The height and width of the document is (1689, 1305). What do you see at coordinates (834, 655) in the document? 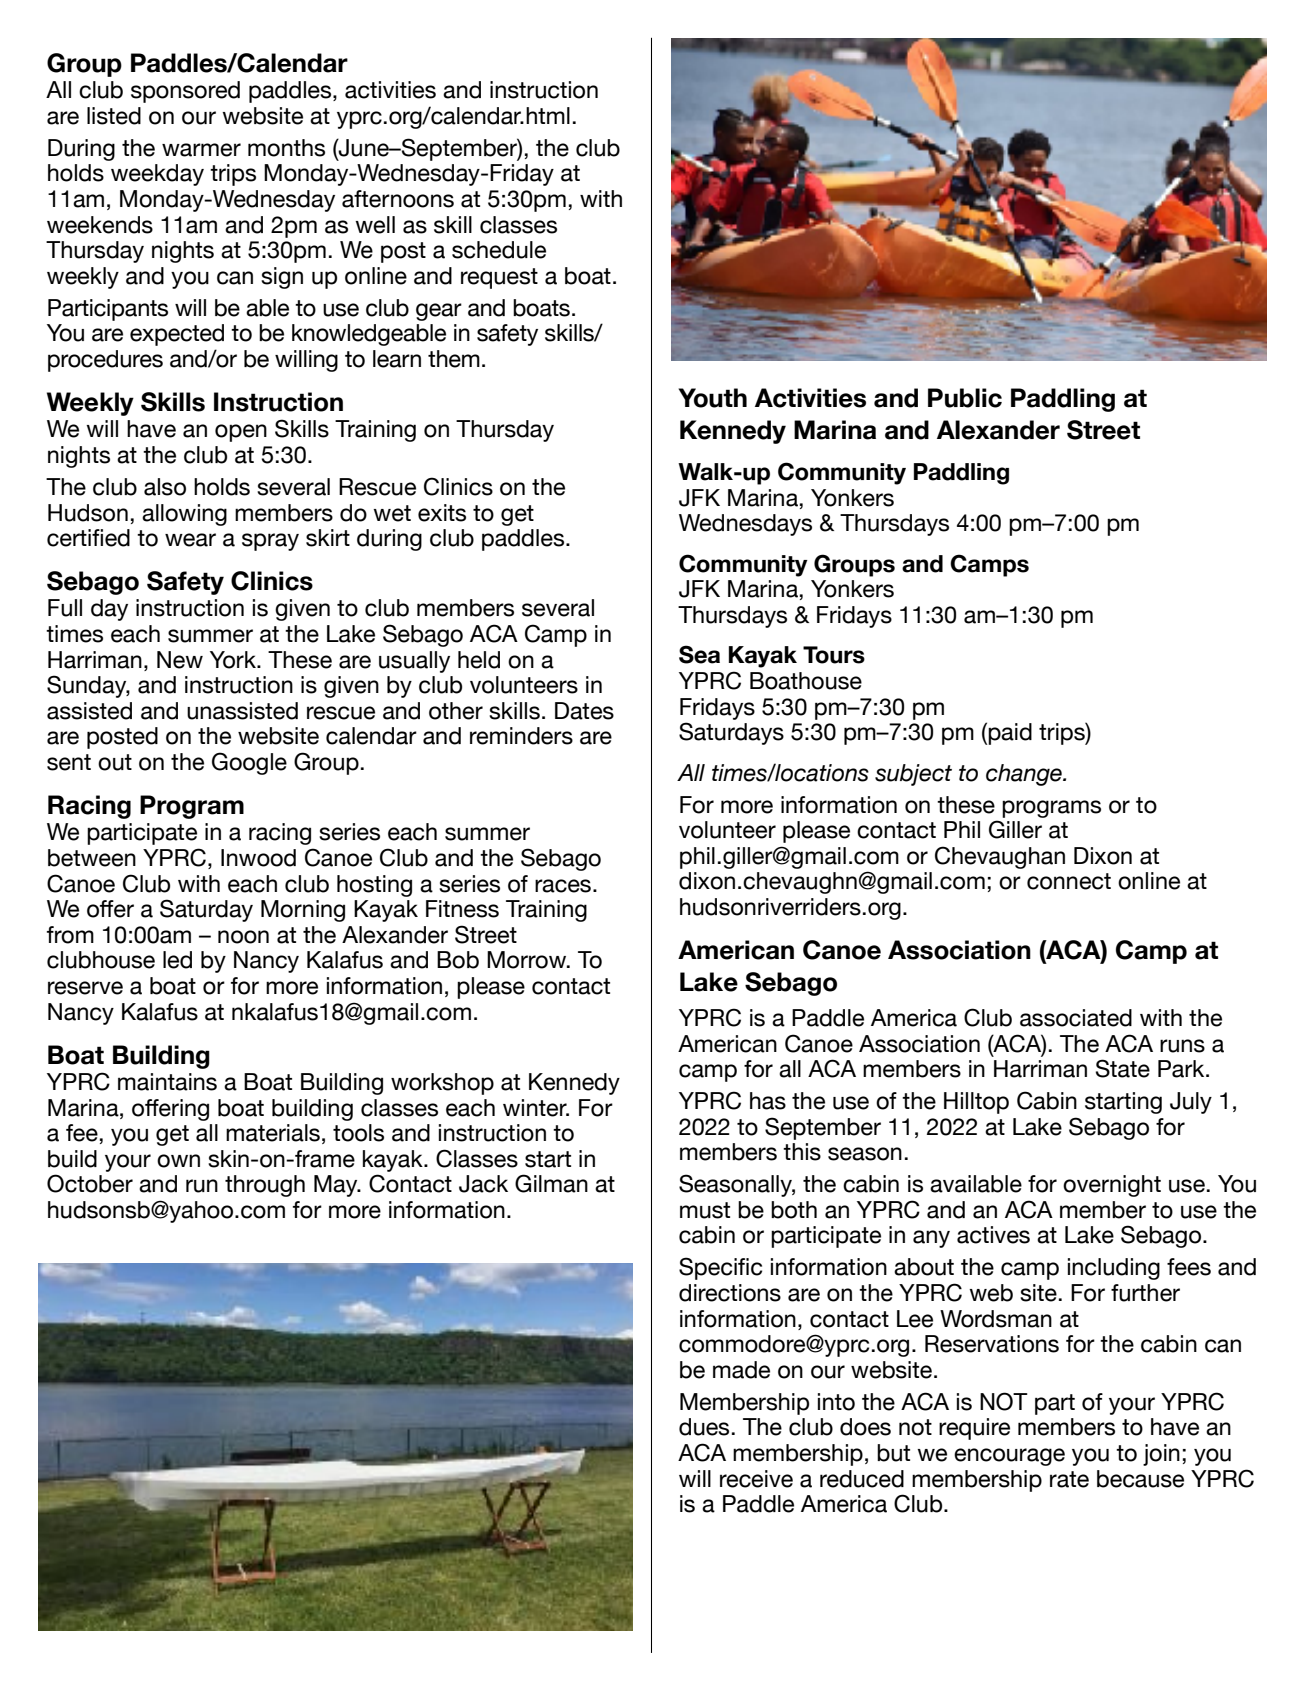
I see `Tours` at bounding box center [834, 655].
